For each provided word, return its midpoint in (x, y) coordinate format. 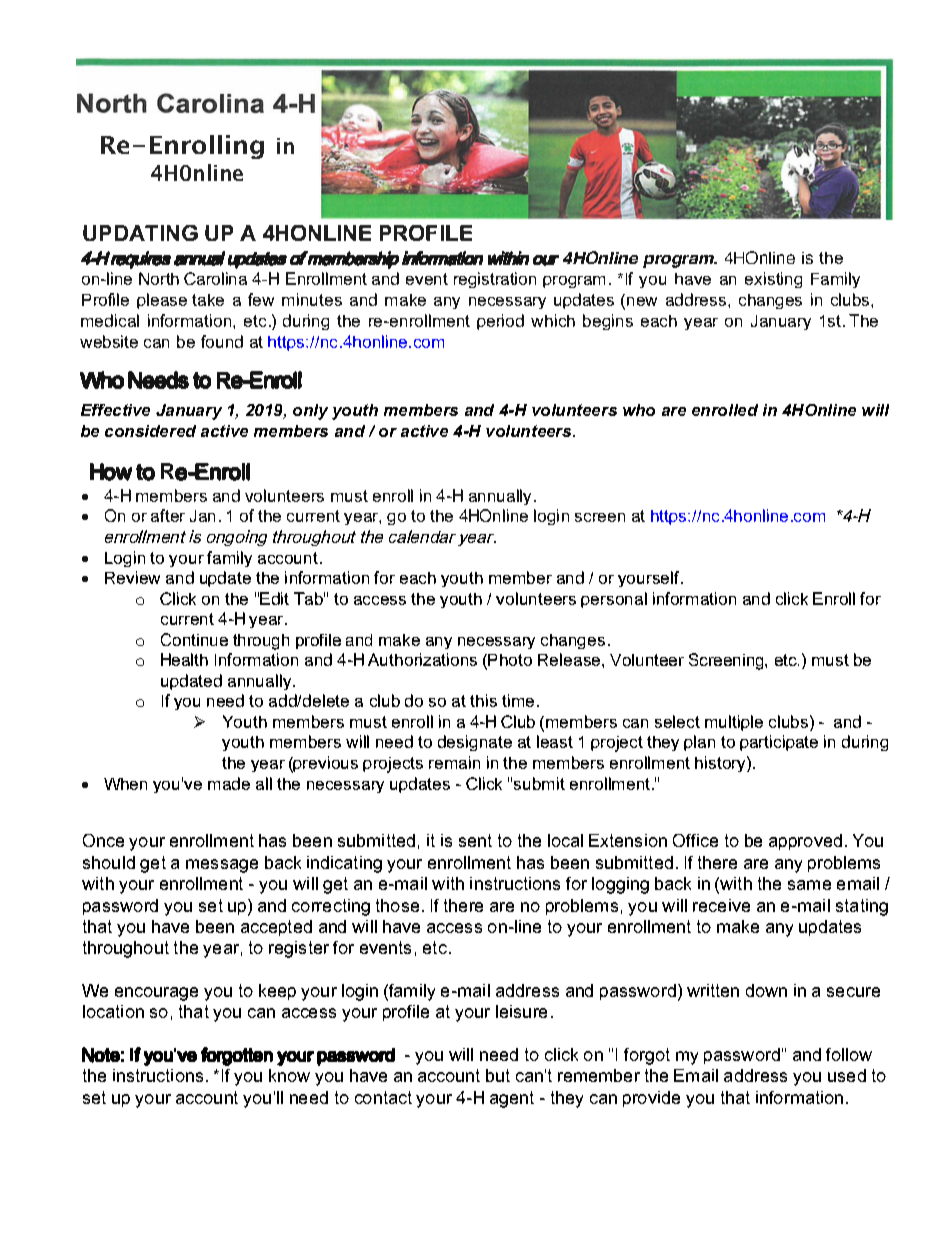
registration (495, 280)
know (289, 1075)
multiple (734, 723)
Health (184, 659)
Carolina (215, 278)
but (498, 1075)
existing (773, 280)
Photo (510, 660)
